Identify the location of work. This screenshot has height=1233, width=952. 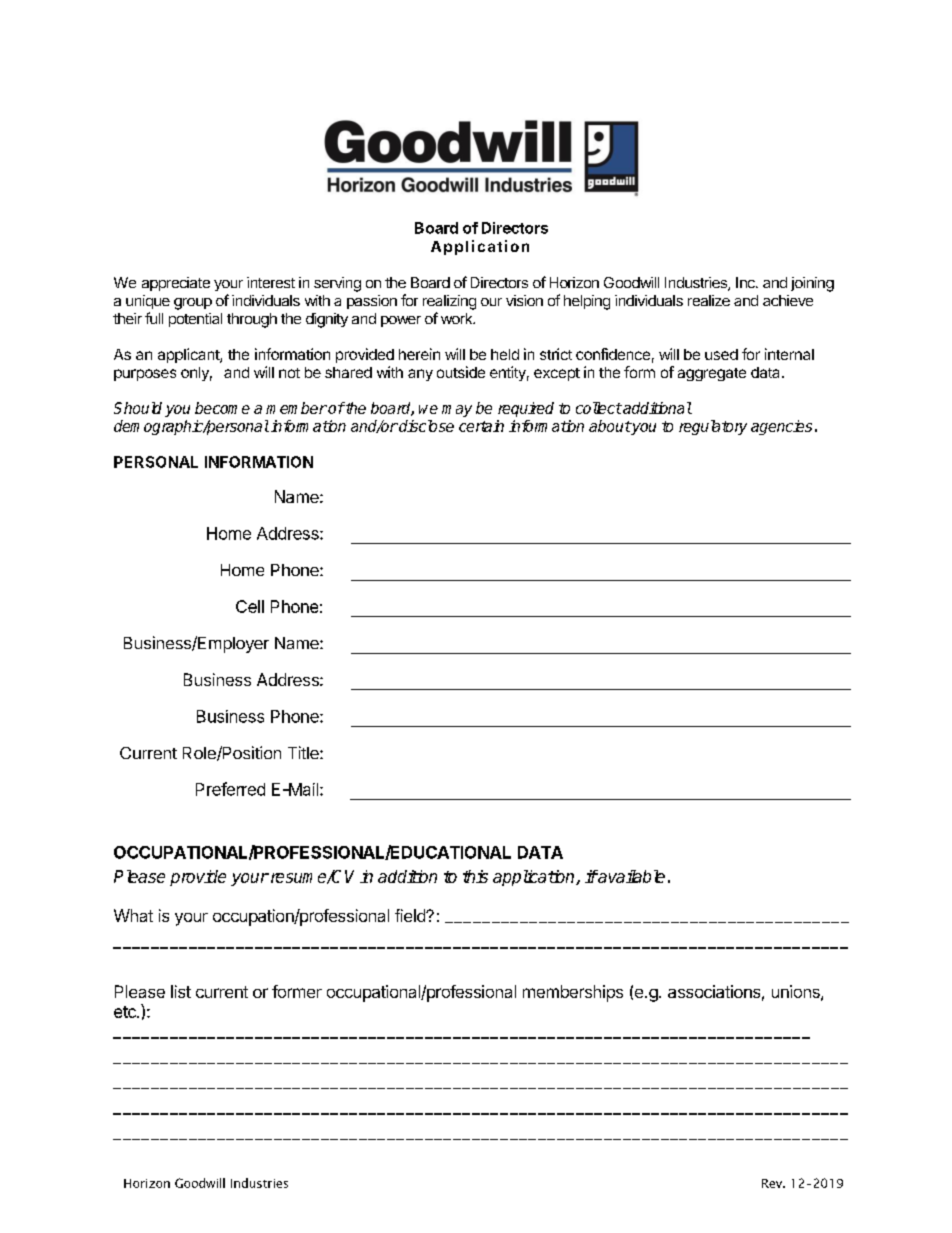
(458, 318).
